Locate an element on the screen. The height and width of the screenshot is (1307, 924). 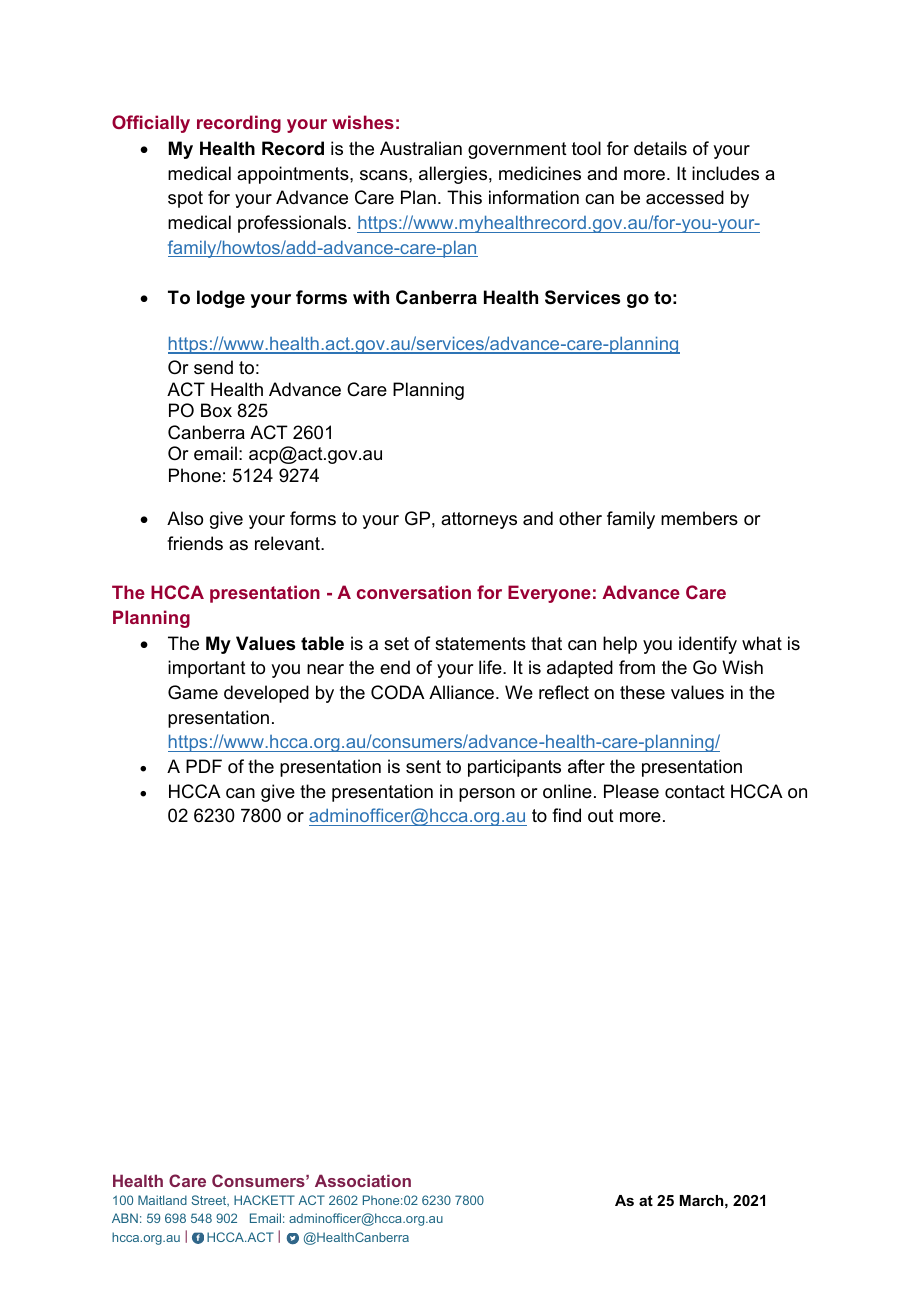
out is located at coordinates (601, 816).
